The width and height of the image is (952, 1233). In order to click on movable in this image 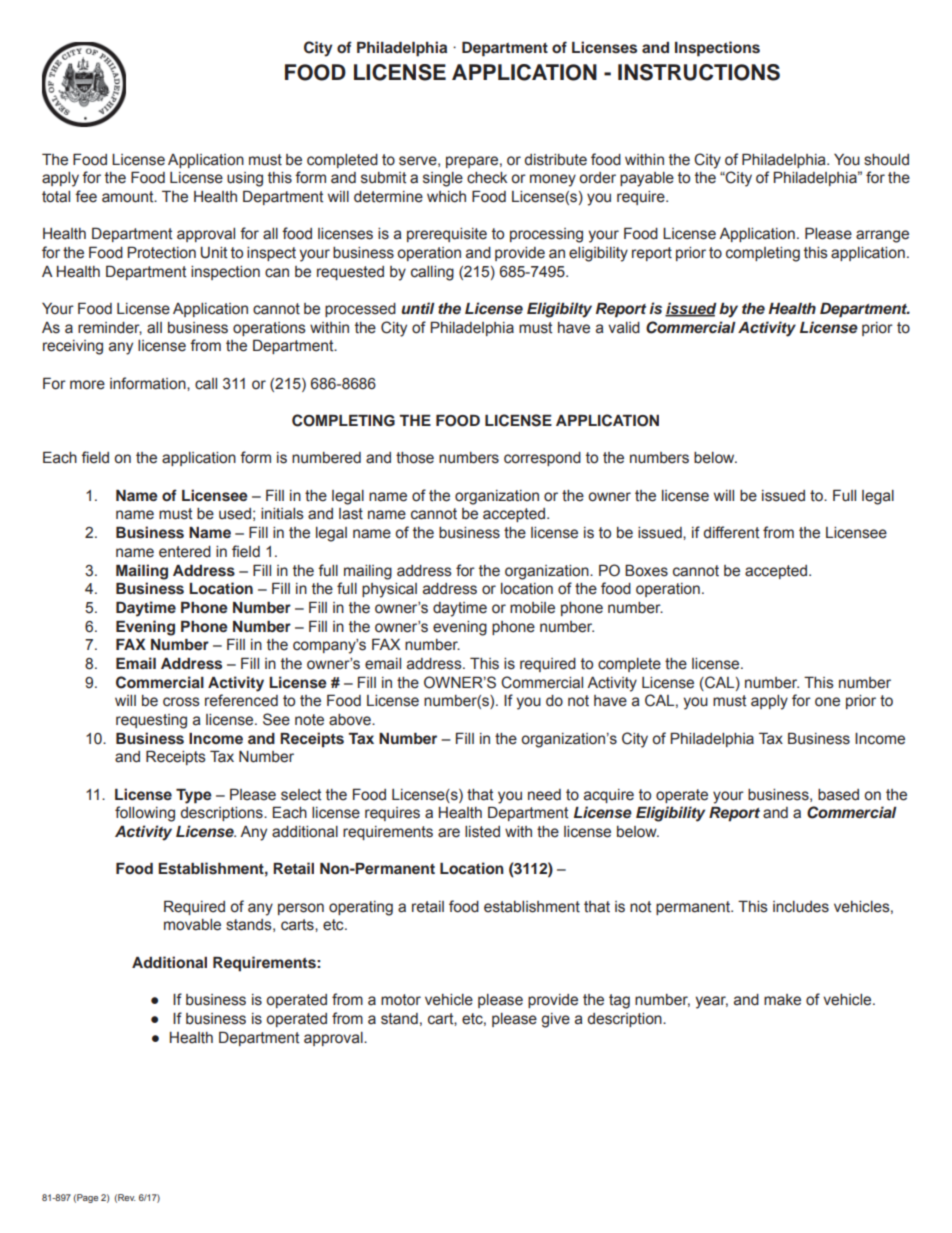, I will do `click(192, 925)`.
